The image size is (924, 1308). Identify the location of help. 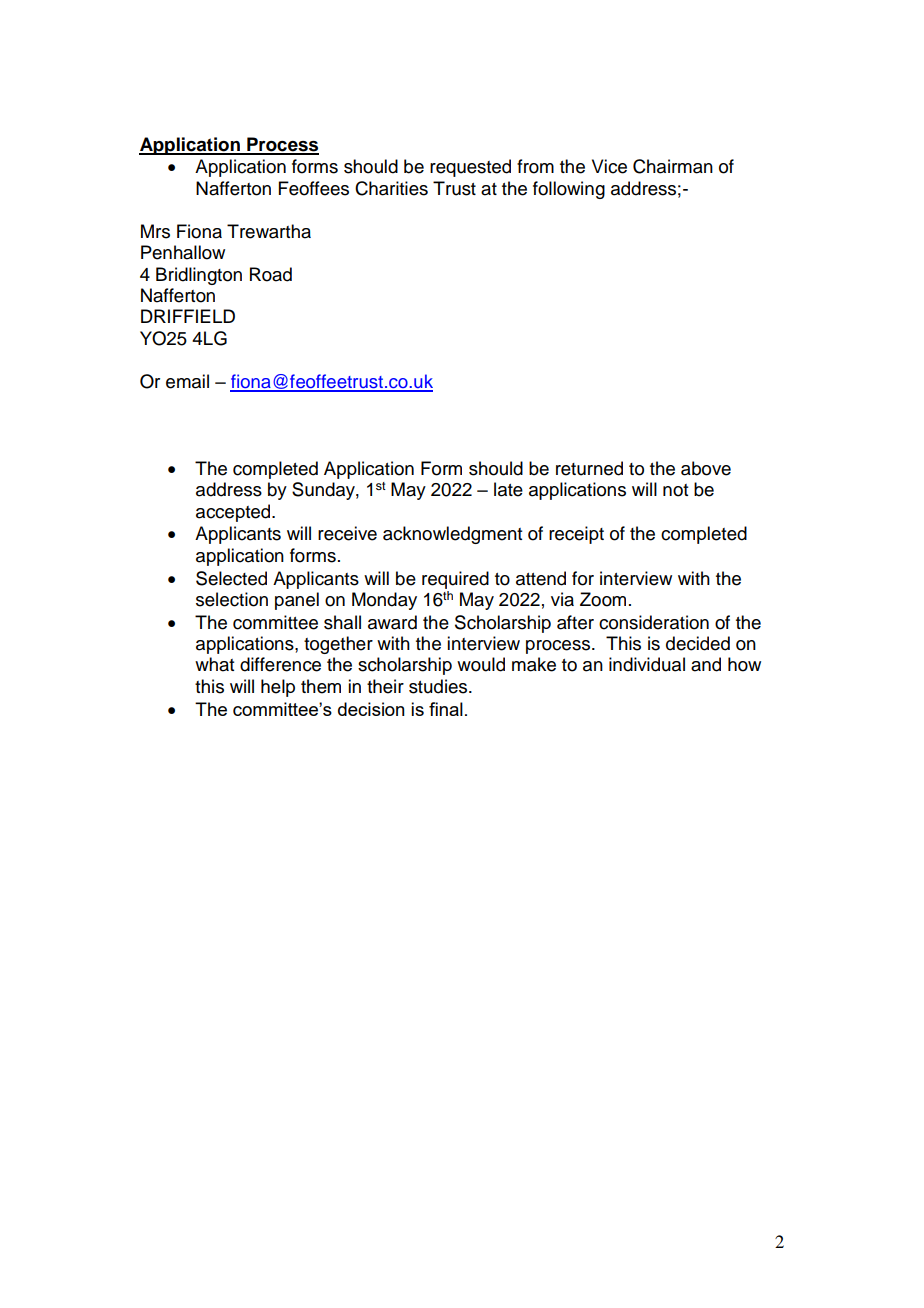
(278, 688).
